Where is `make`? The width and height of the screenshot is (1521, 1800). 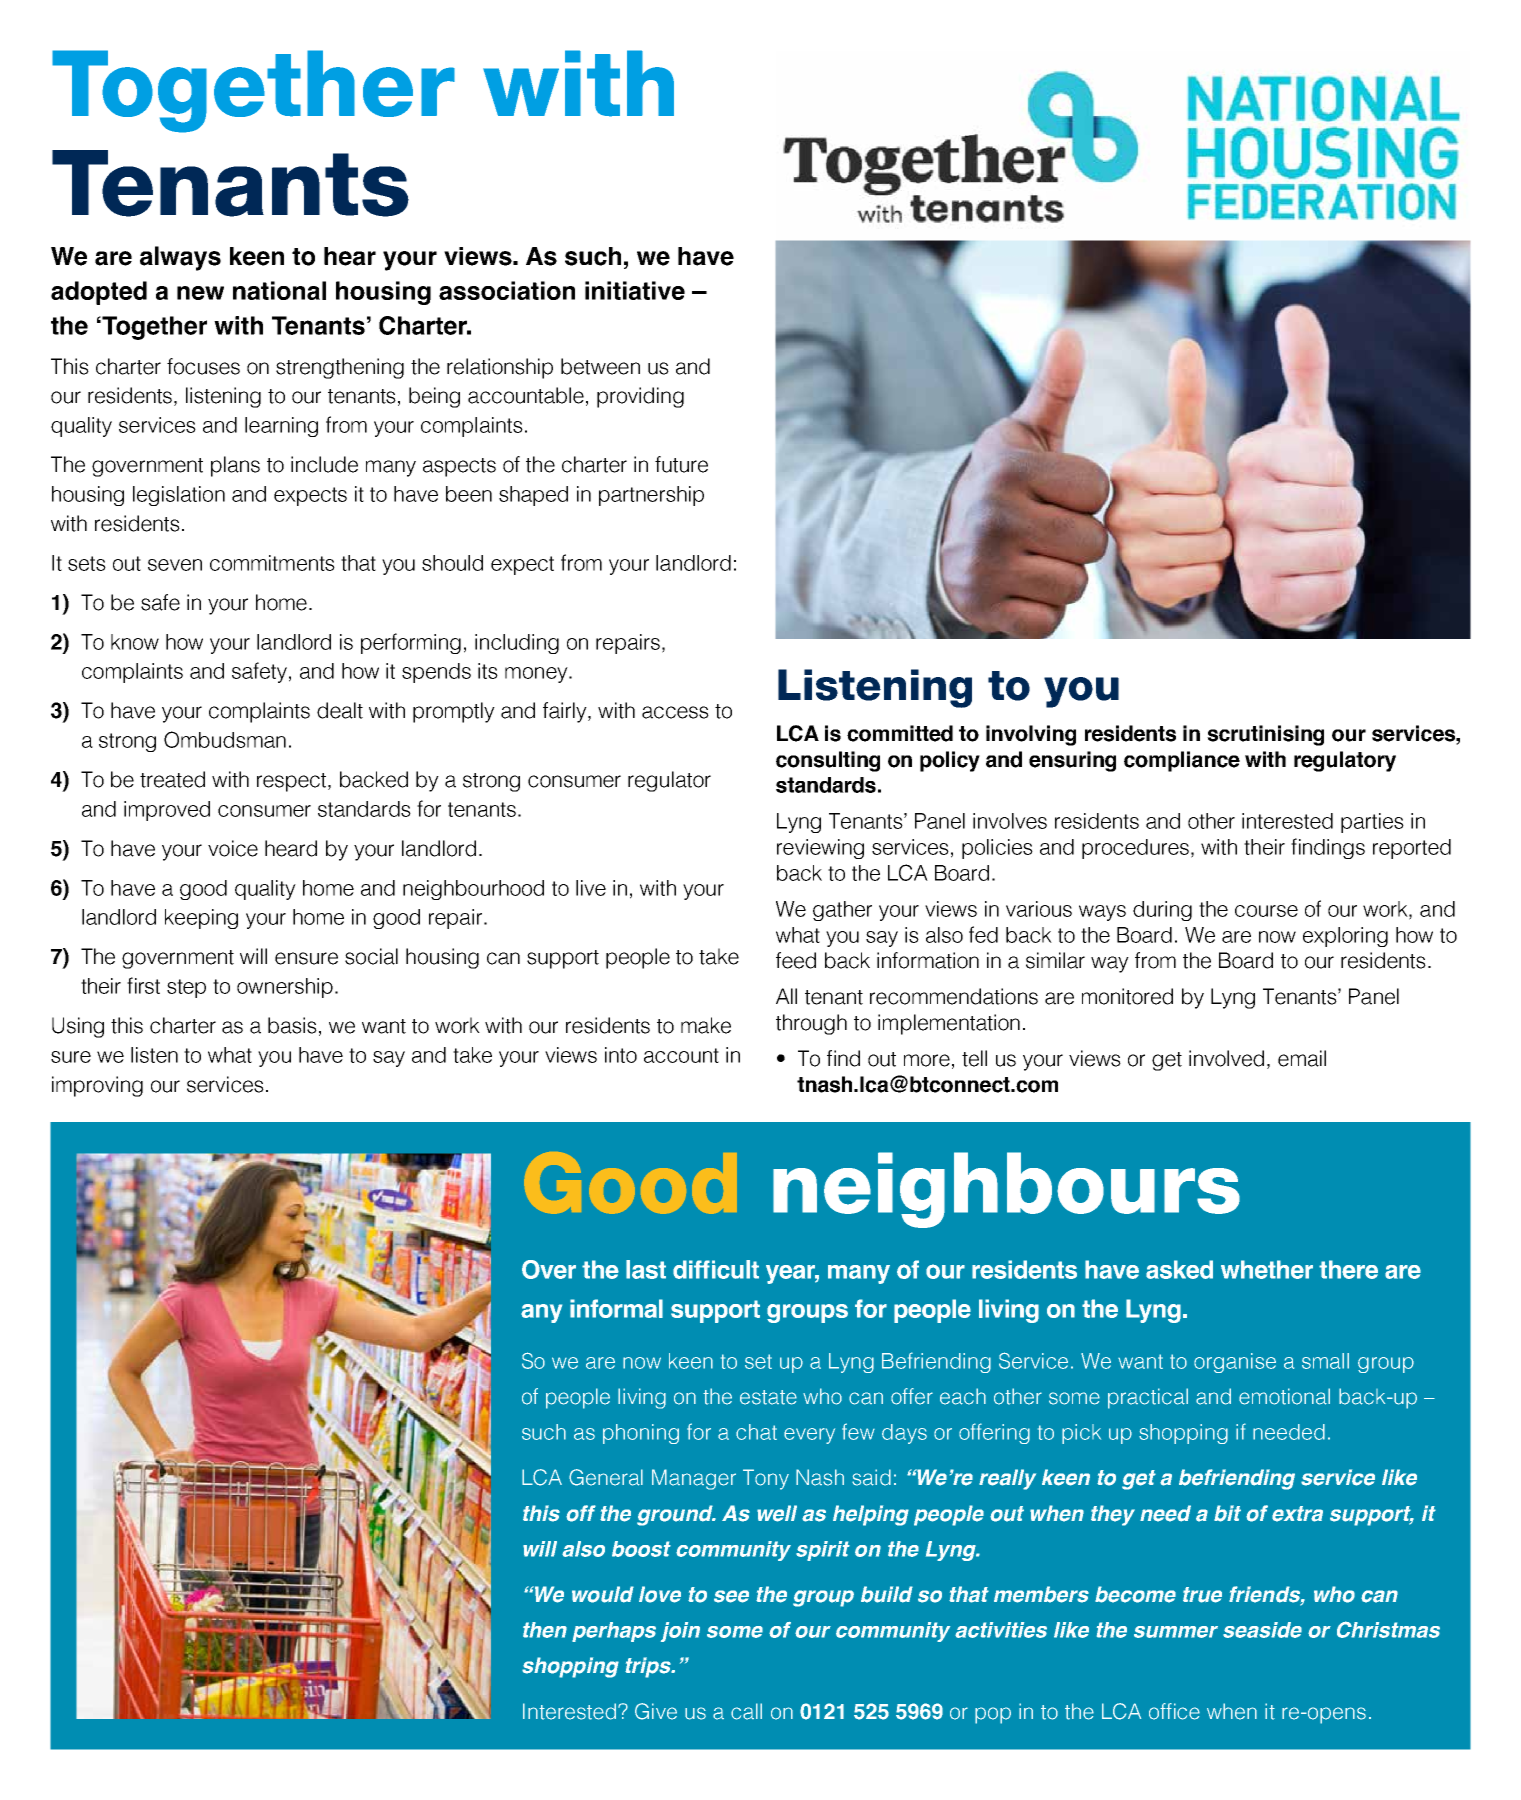 make is located at coordinates (706, 1025).
